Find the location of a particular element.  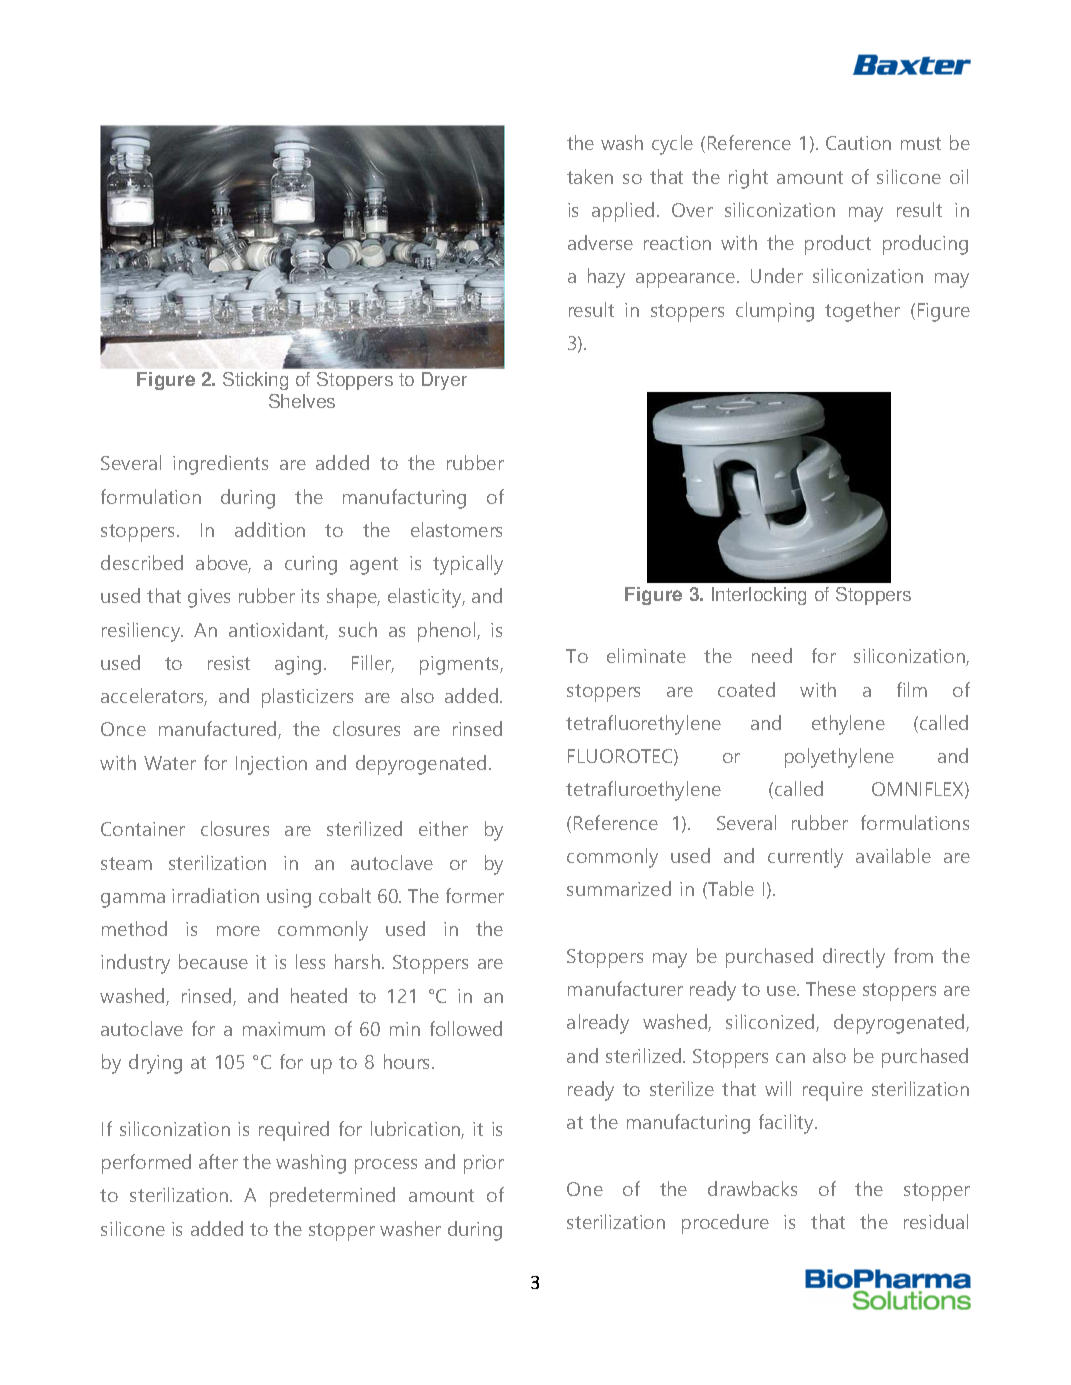

taken is located at coordinates (590, 176).
